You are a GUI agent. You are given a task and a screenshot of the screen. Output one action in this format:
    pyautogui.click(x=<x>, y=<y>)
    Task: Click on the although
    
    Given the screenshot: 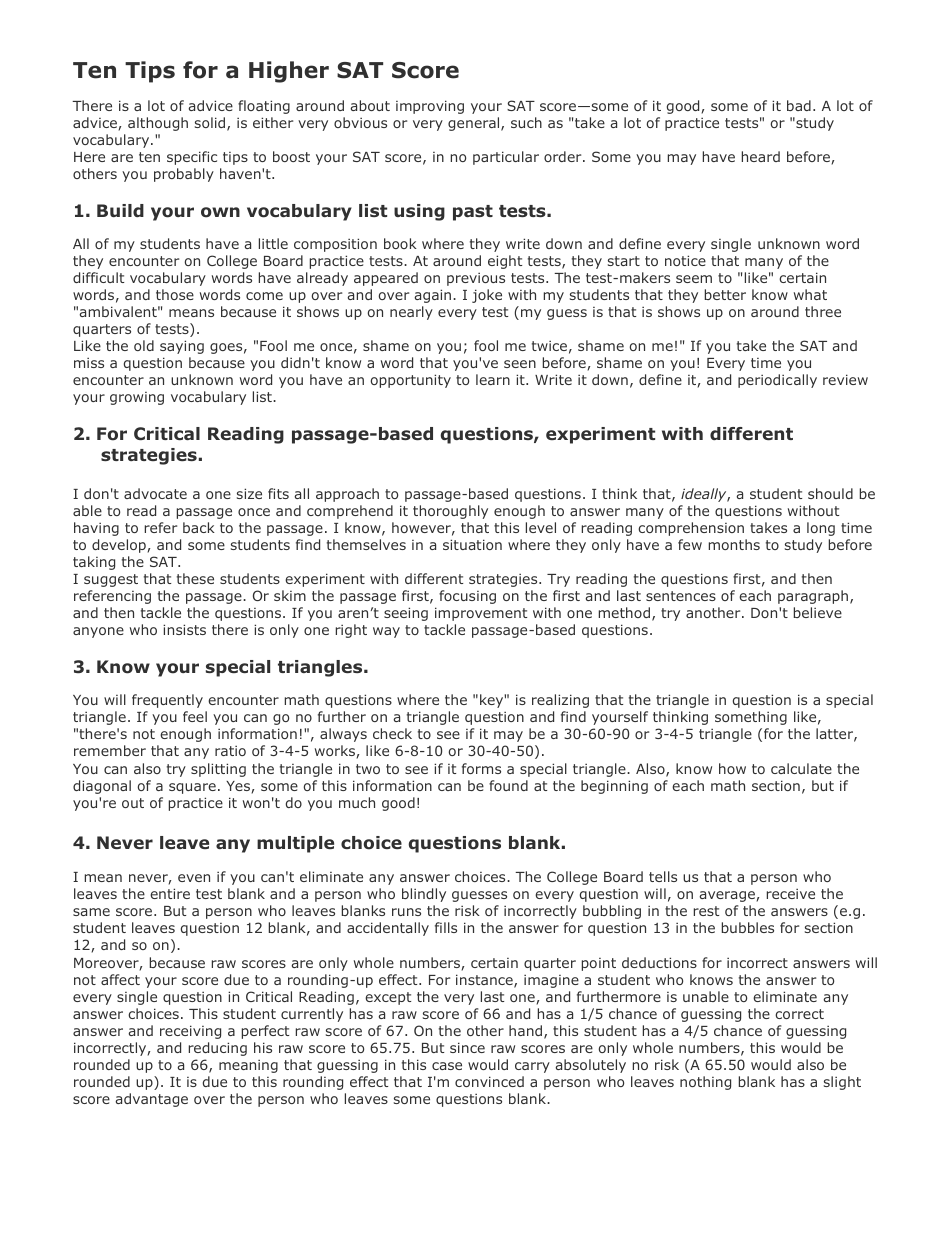 What is the action you would take?
    pyautogui.click(x=158, y=124)
